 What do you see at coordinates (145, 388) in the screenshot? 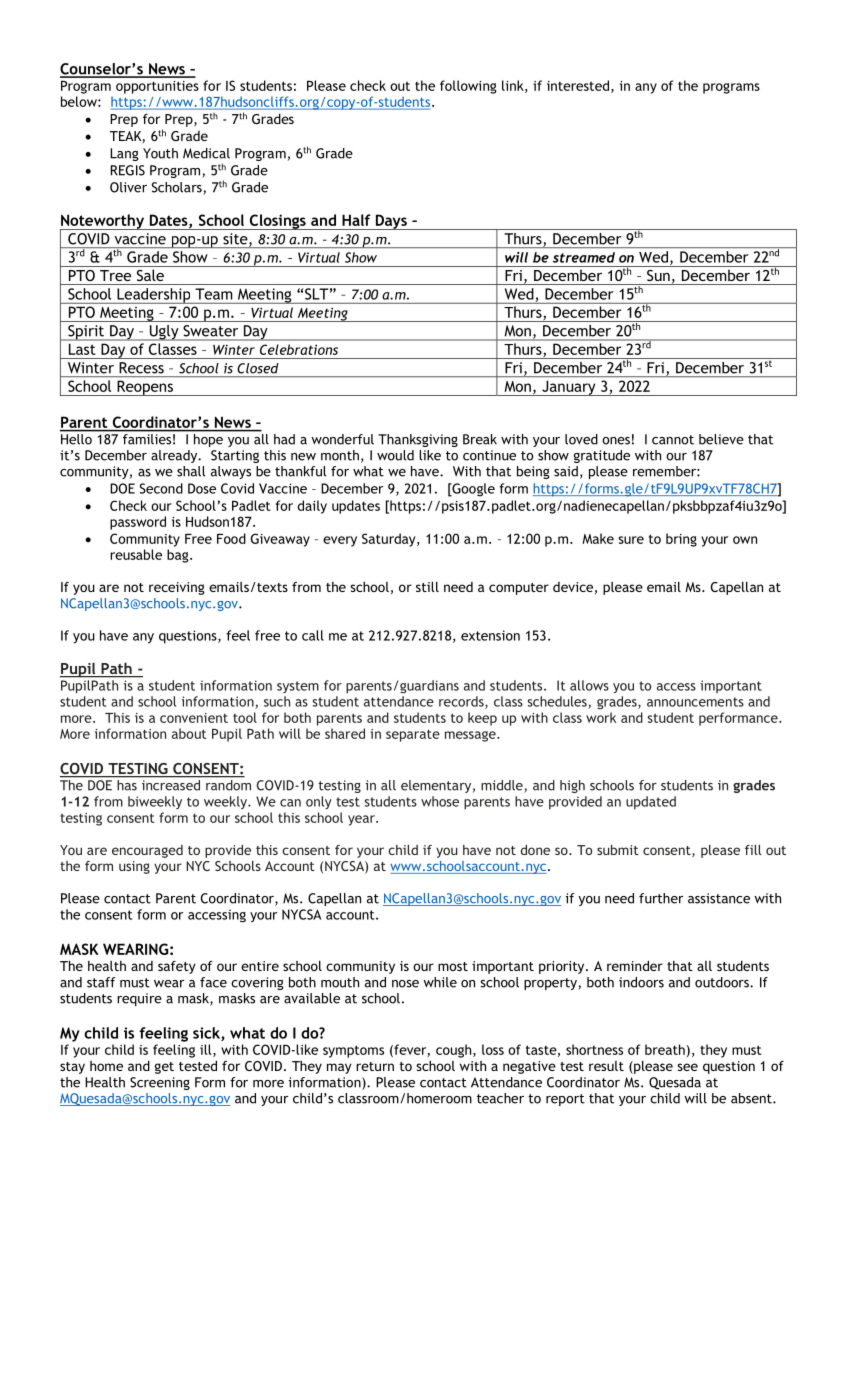
I see `Reopens` at bounding box center [145, 388].
